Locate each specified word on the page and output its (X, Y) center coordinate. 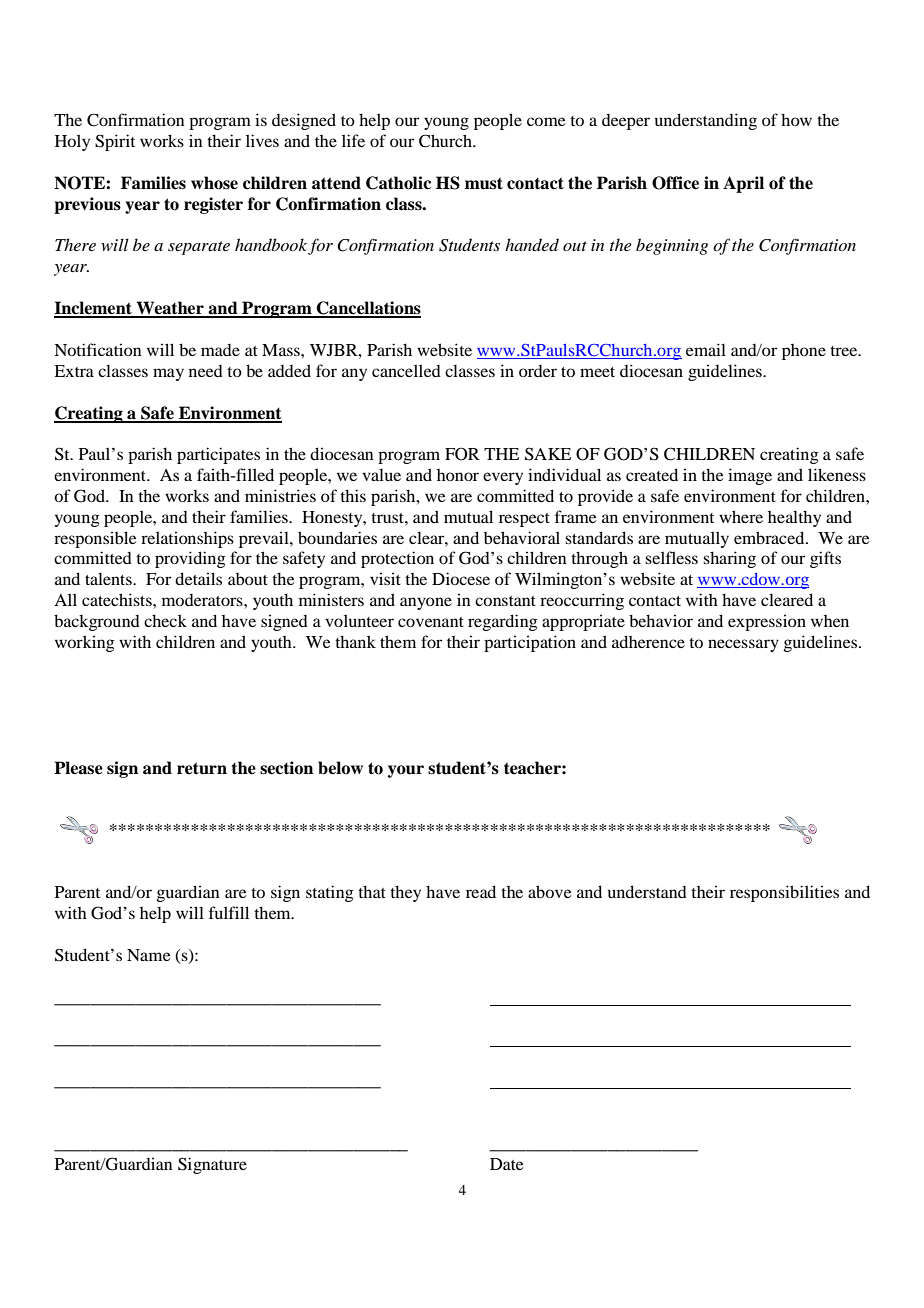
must (484, 183)
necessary (743, 645)
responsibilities (784, 893)
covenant (431, 622)
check (165, 620)
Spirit (115, 142)
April (743, 184)
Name (149, 955)
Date (507, 1164)
